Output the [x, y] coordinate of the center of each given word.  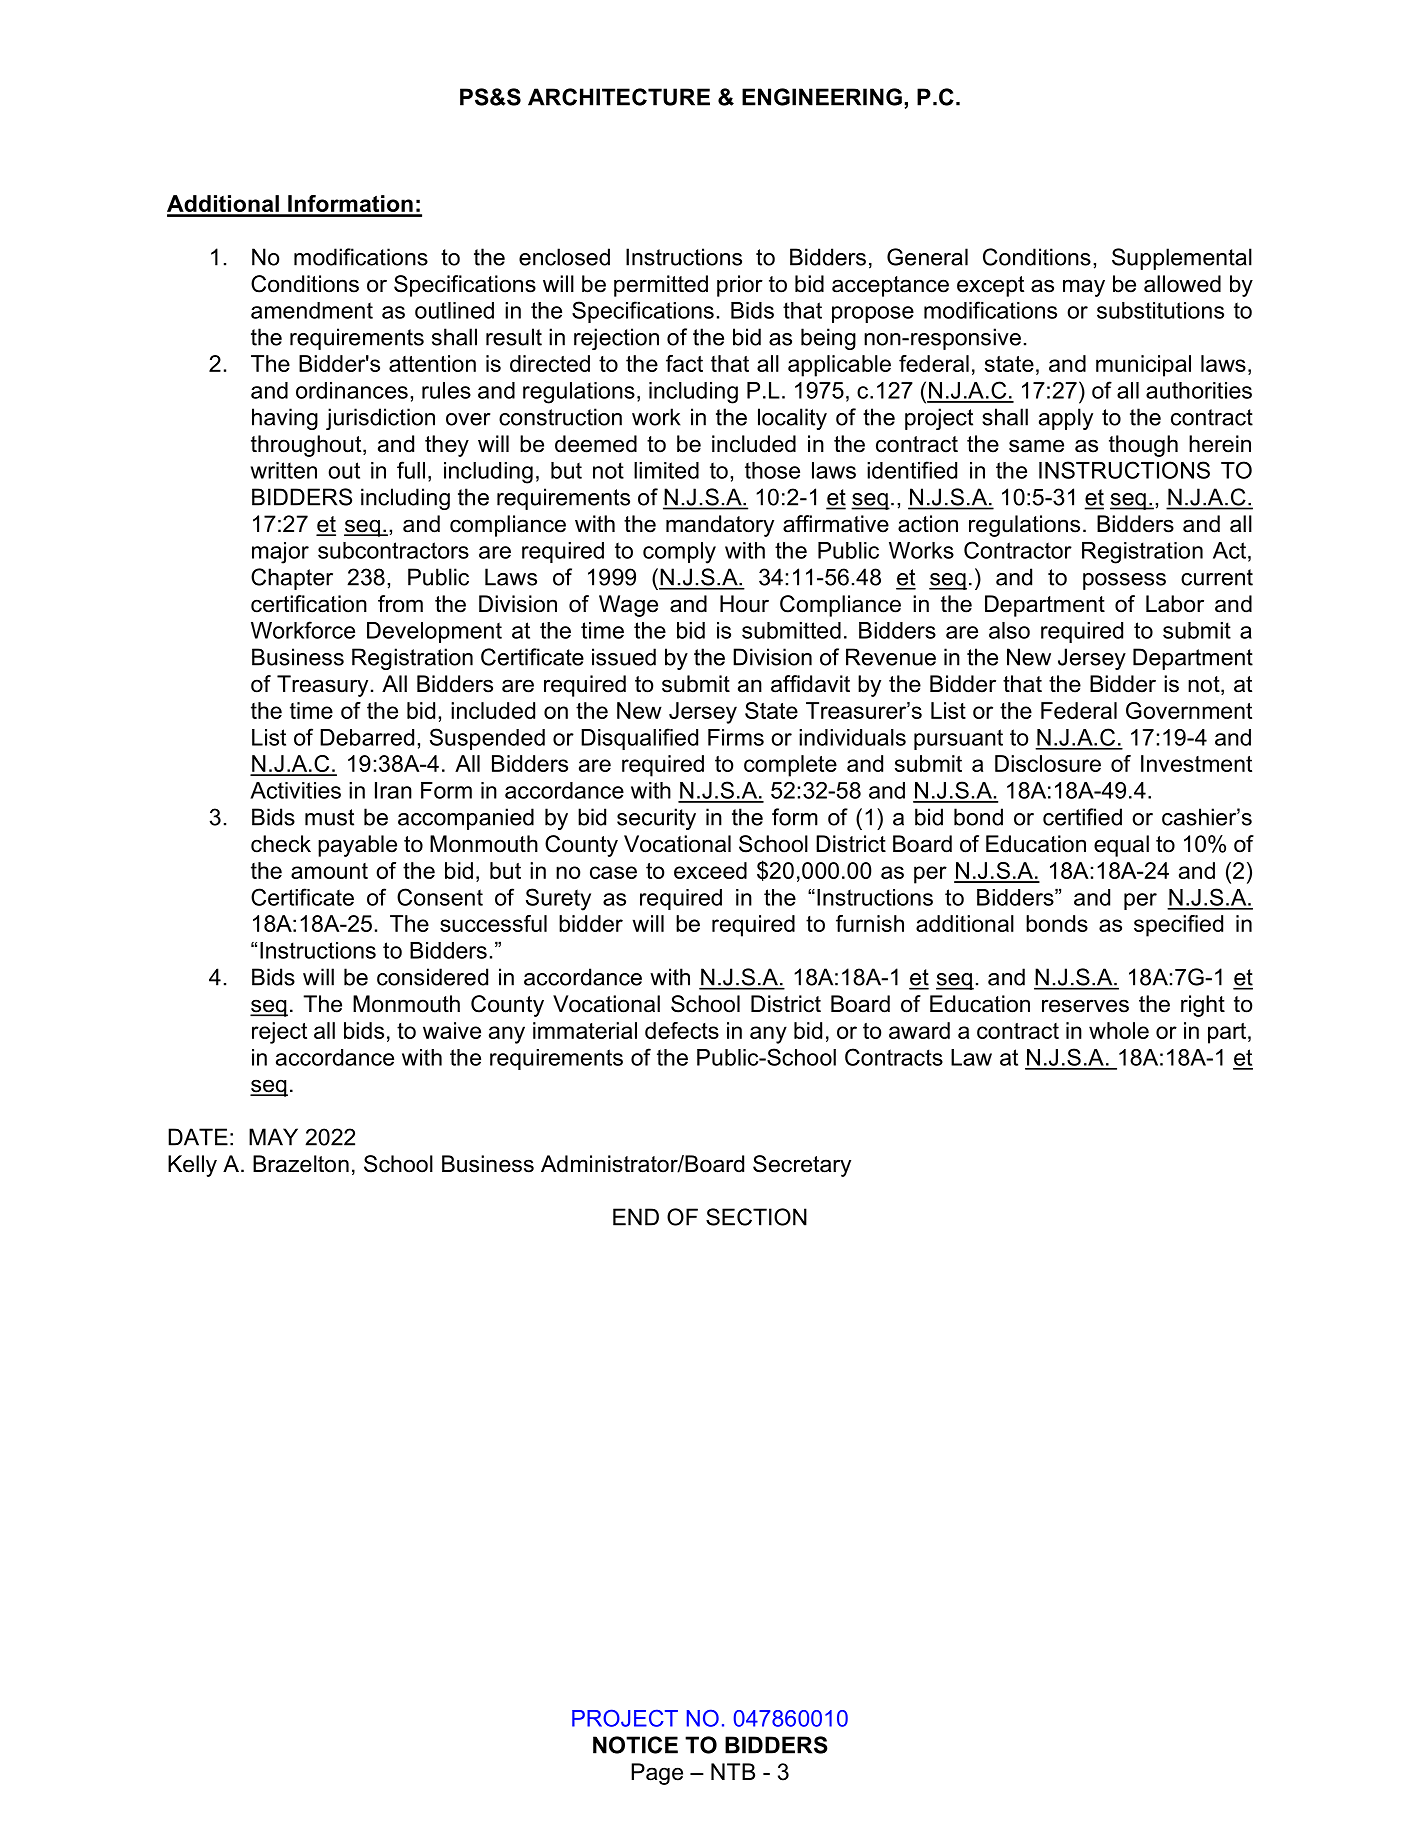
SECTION [756, 1217]
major [280, 553]
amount [329, 871]
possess [1124, 581]
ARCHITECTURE [619, 97]
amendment [312, 310]
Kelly [192, 1166]
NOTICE [635, 1745]
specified [1178, 926]
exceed [710, 870]
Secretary [802, 1166]
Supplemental [1182, 259]
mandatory [720, 526]
